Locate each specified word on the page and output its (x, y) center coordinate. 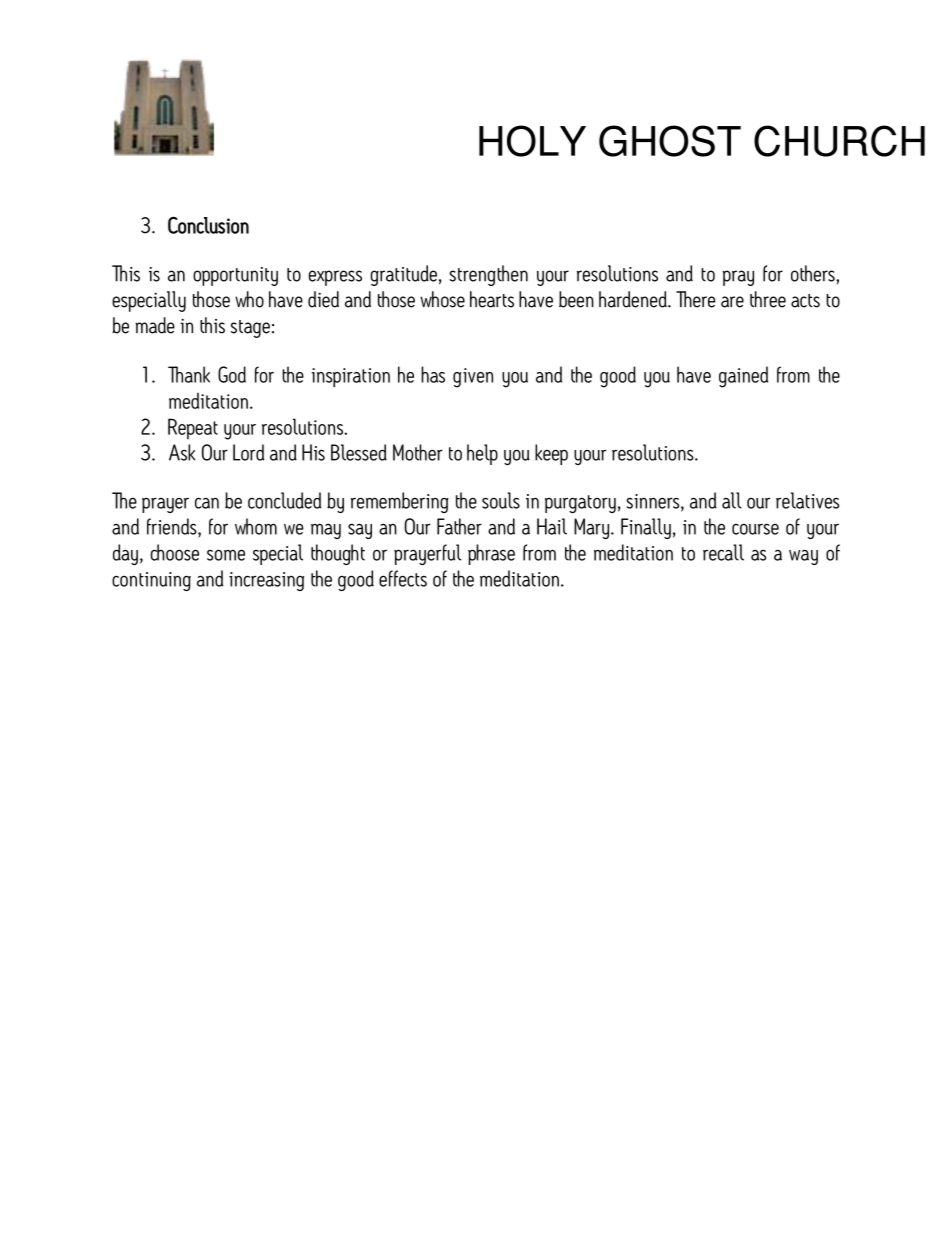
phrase (491, 554)
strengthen (488, 275)
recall (723, 552)
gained (743, 377)
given (473, 378)
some (226, 555)
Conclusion (208, 225)
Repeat (193, 429)
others (814, 273)
